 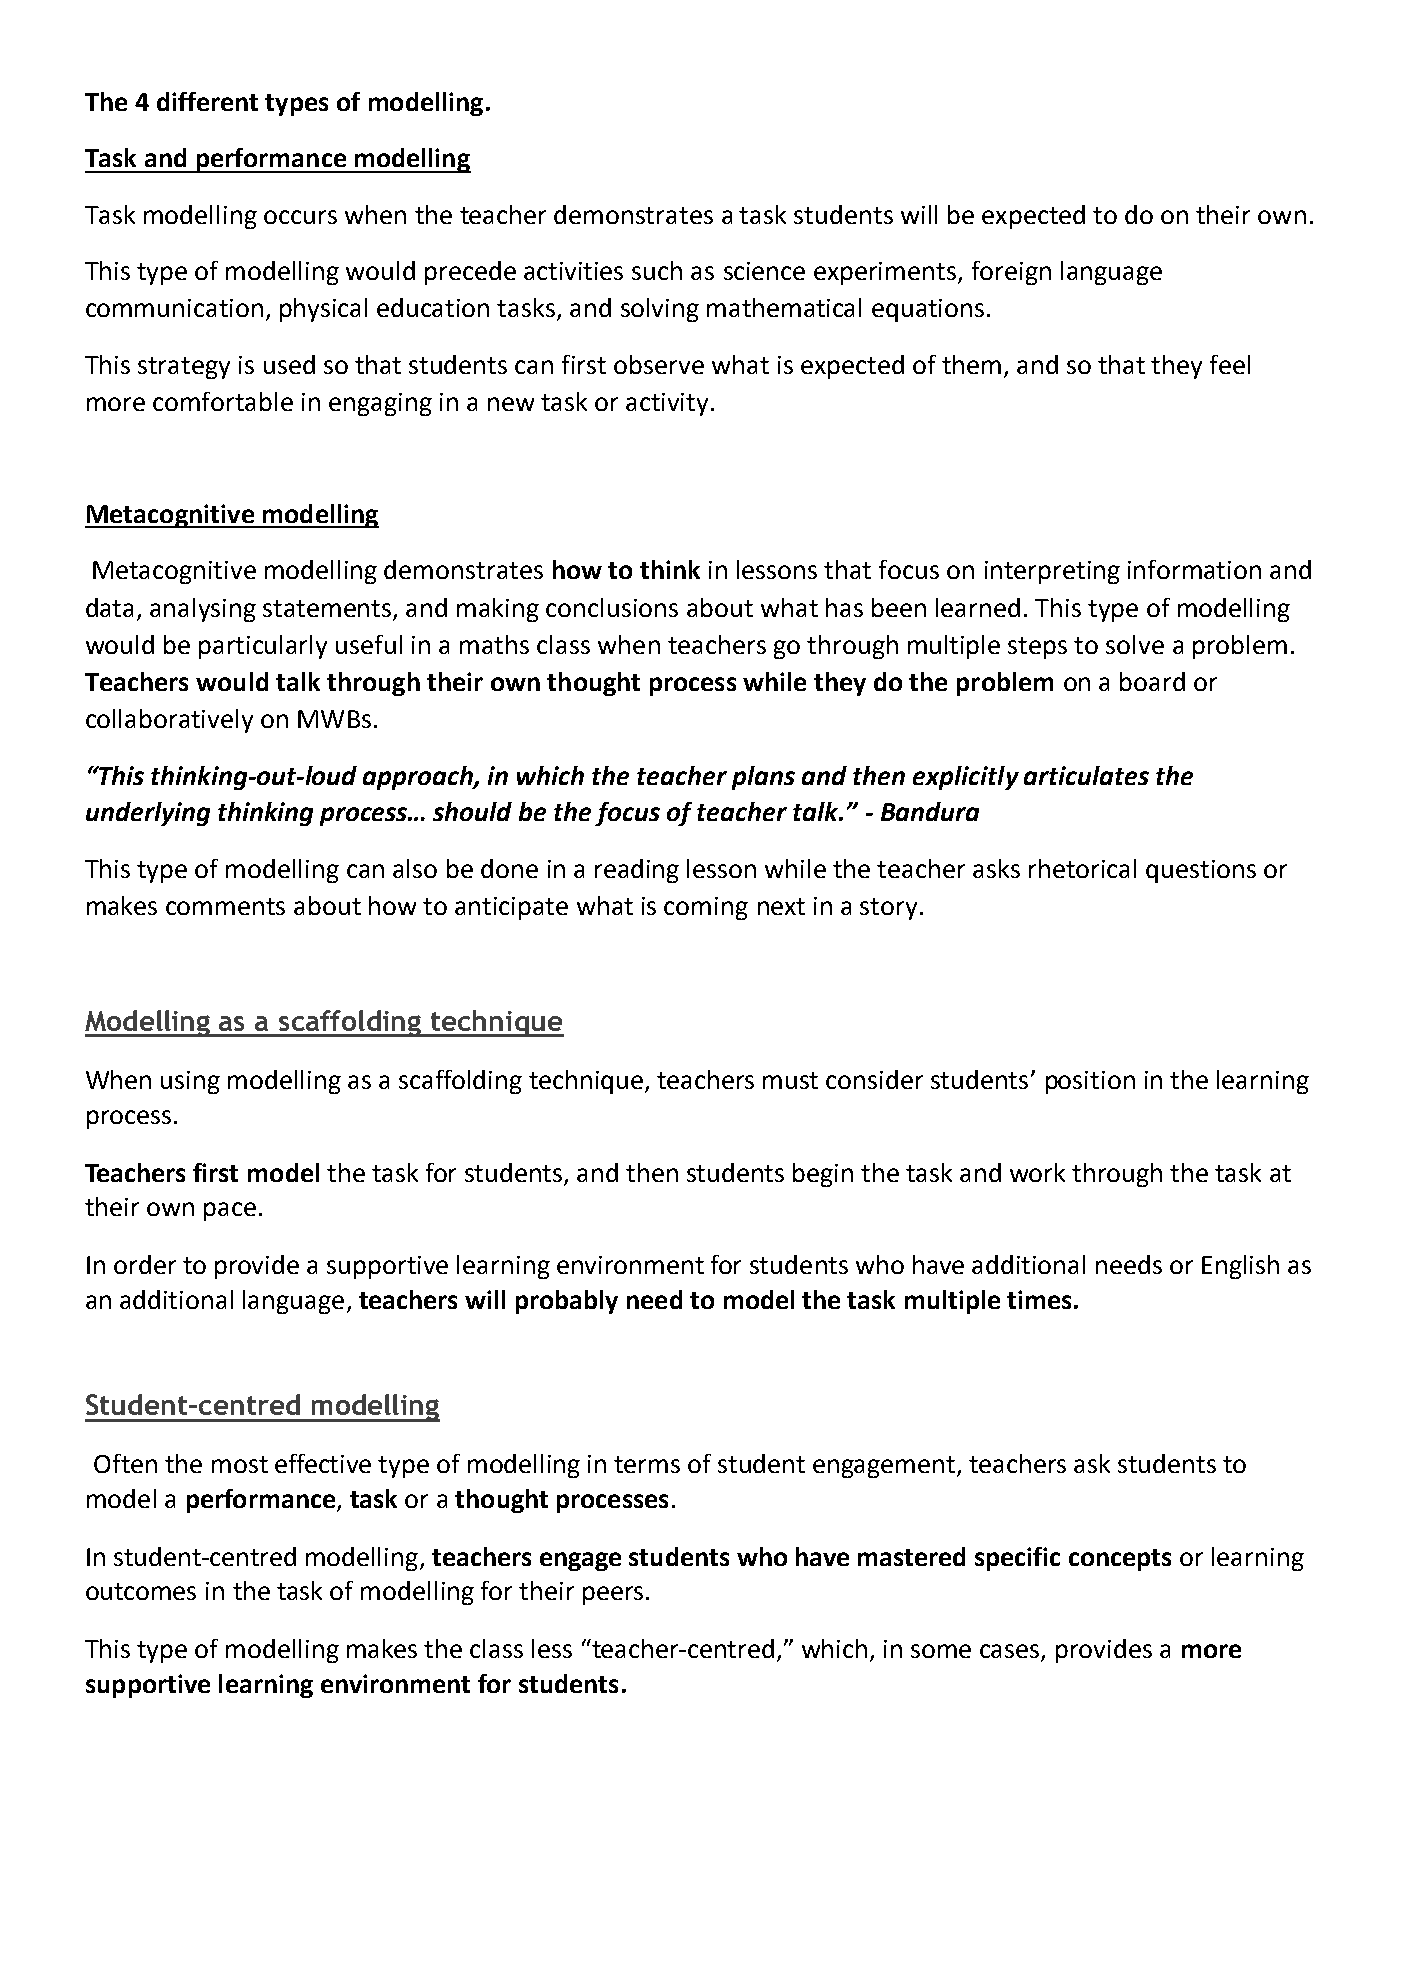 What do you see at coordinates (225, 906) in the image?
I see `comments` at bounding box center [225, 906].
